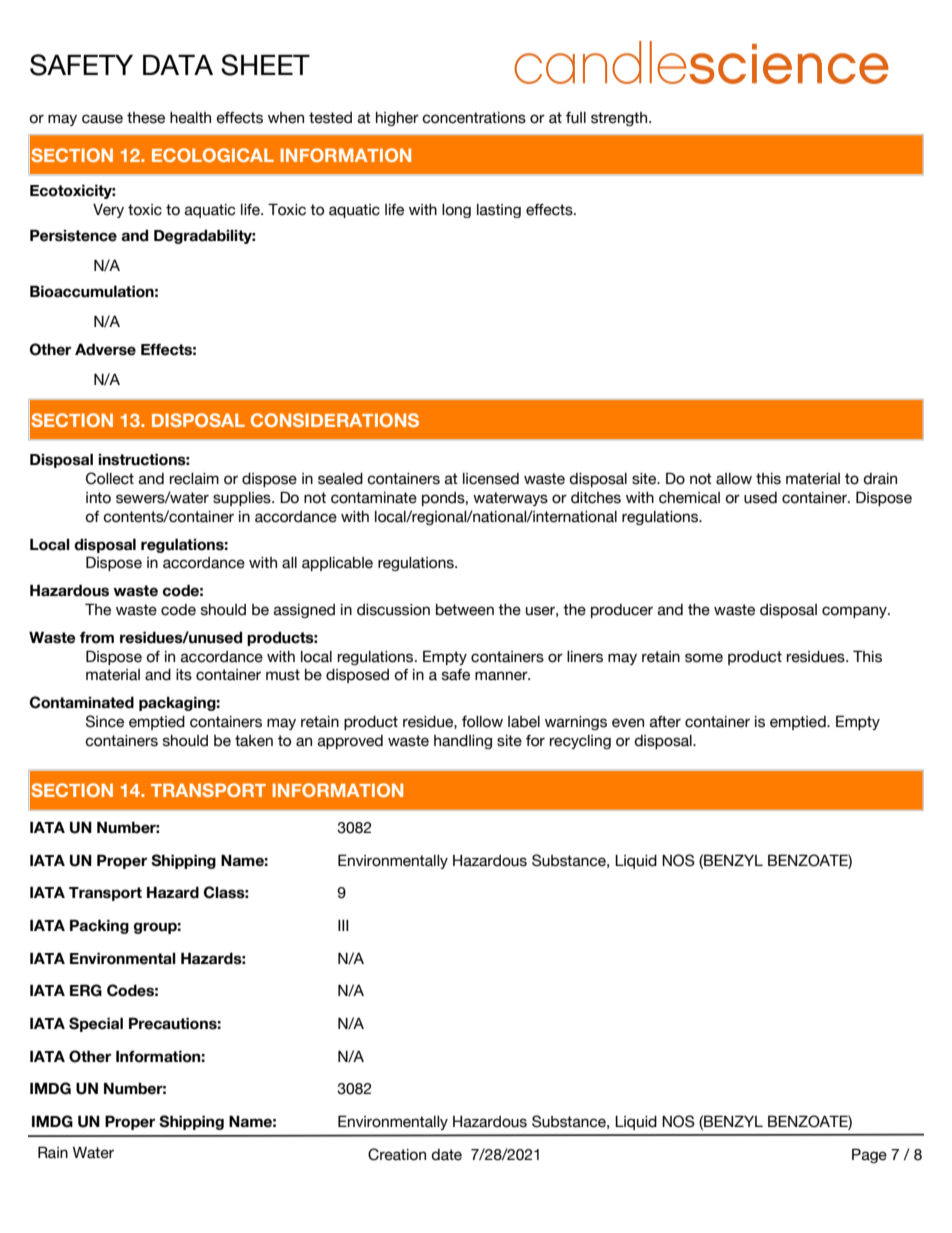 Image resolution: width=952 pixels, height=1233 pixels. Describe the element at coordinates (97, 637) in the screenshot. I see `from` at that location.
